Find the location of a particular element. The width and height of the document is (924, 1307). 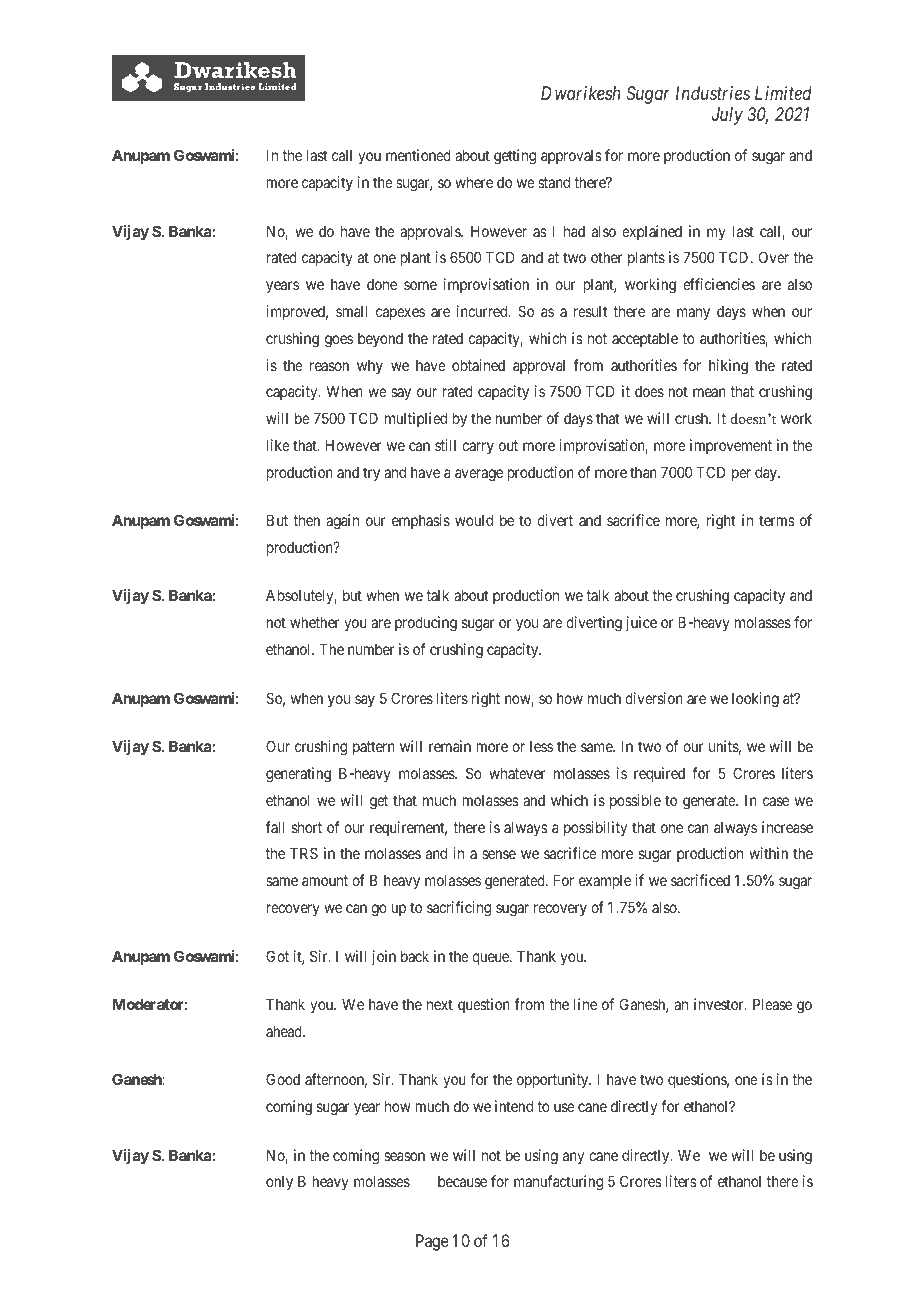

manufacturing is located at coordinates (558, 1183).
